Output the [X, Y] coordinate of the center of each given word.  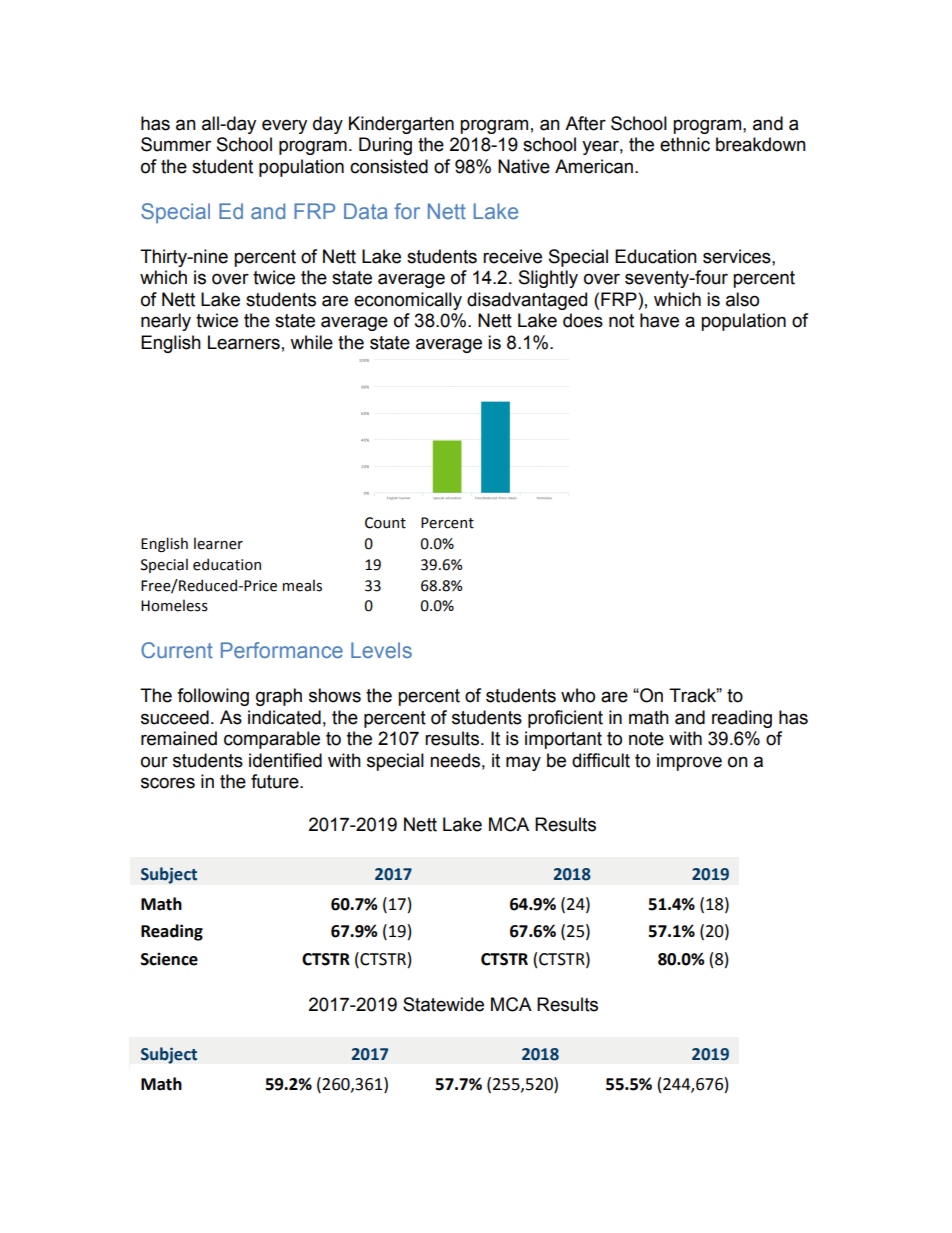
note [646, 739]
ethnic [685, 144]
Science [169, 959]
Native [524, 166]
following [213, 697]
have [659, 320]
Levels [381, 650]
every [284, 126]
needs [455, 760]
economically [408, 301]
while [311, 342]
